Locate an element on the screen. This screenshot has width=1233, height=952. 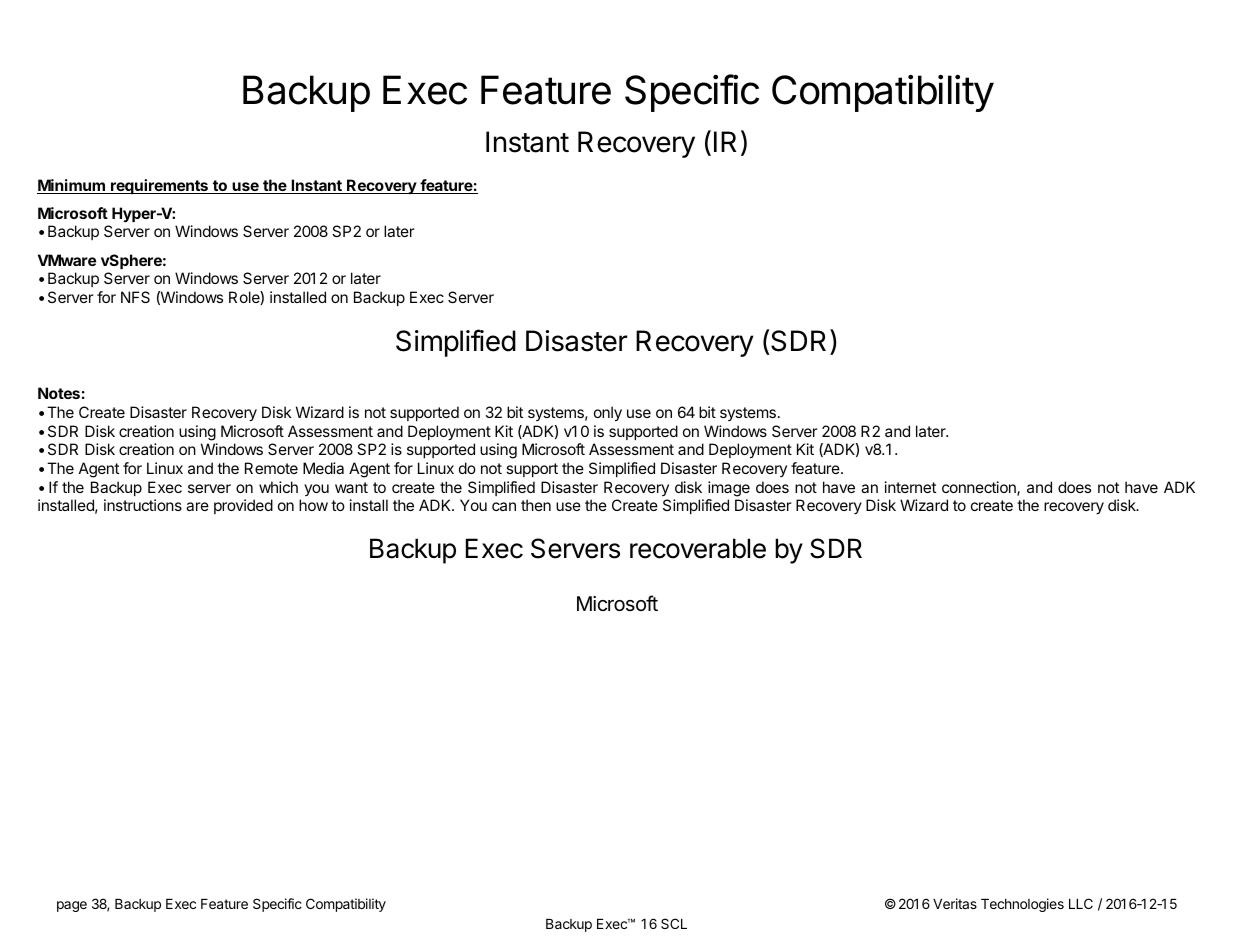
recoverable is located at coordinates (698, 548).
